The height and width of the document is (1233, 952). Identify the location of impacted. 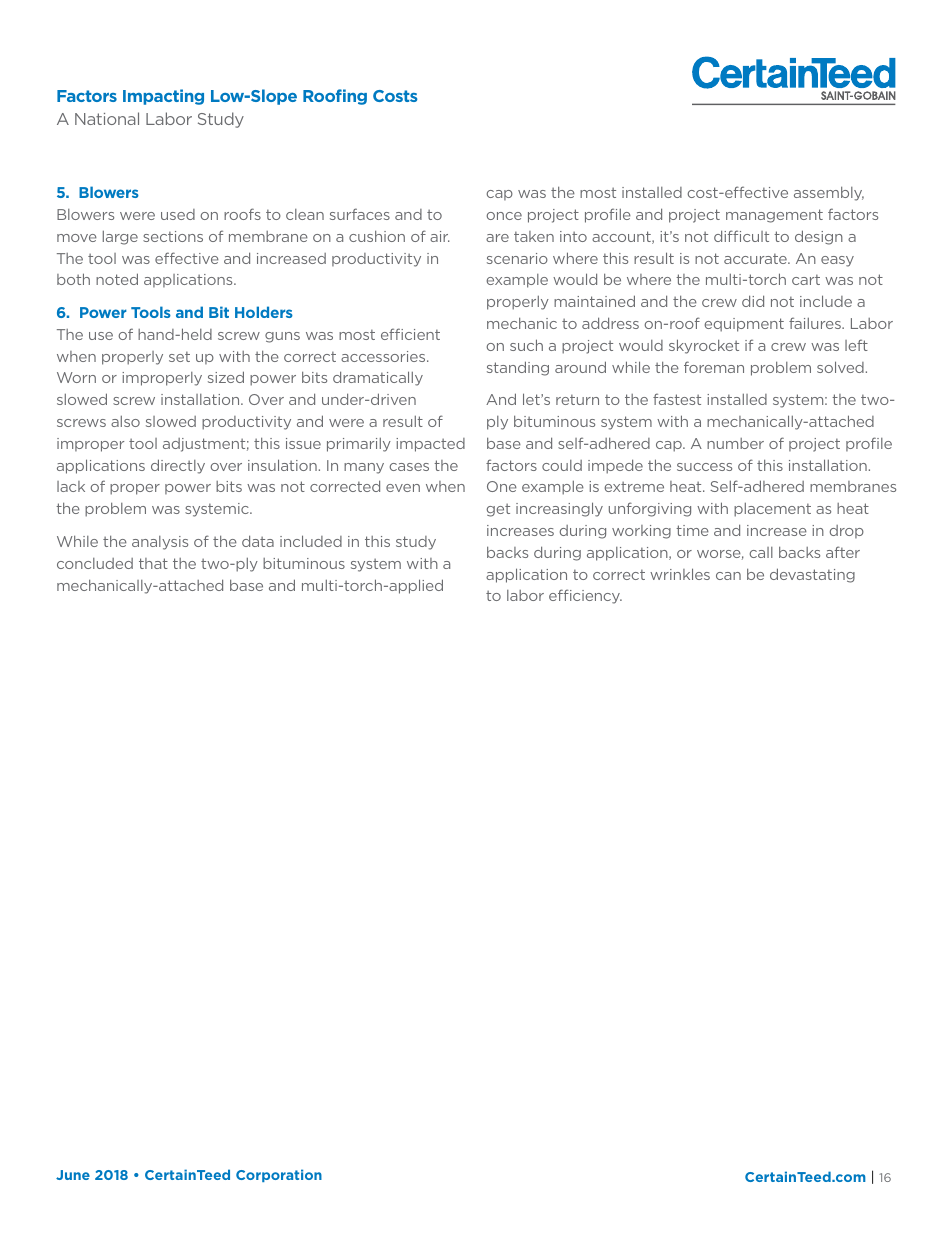
(430, 445).
